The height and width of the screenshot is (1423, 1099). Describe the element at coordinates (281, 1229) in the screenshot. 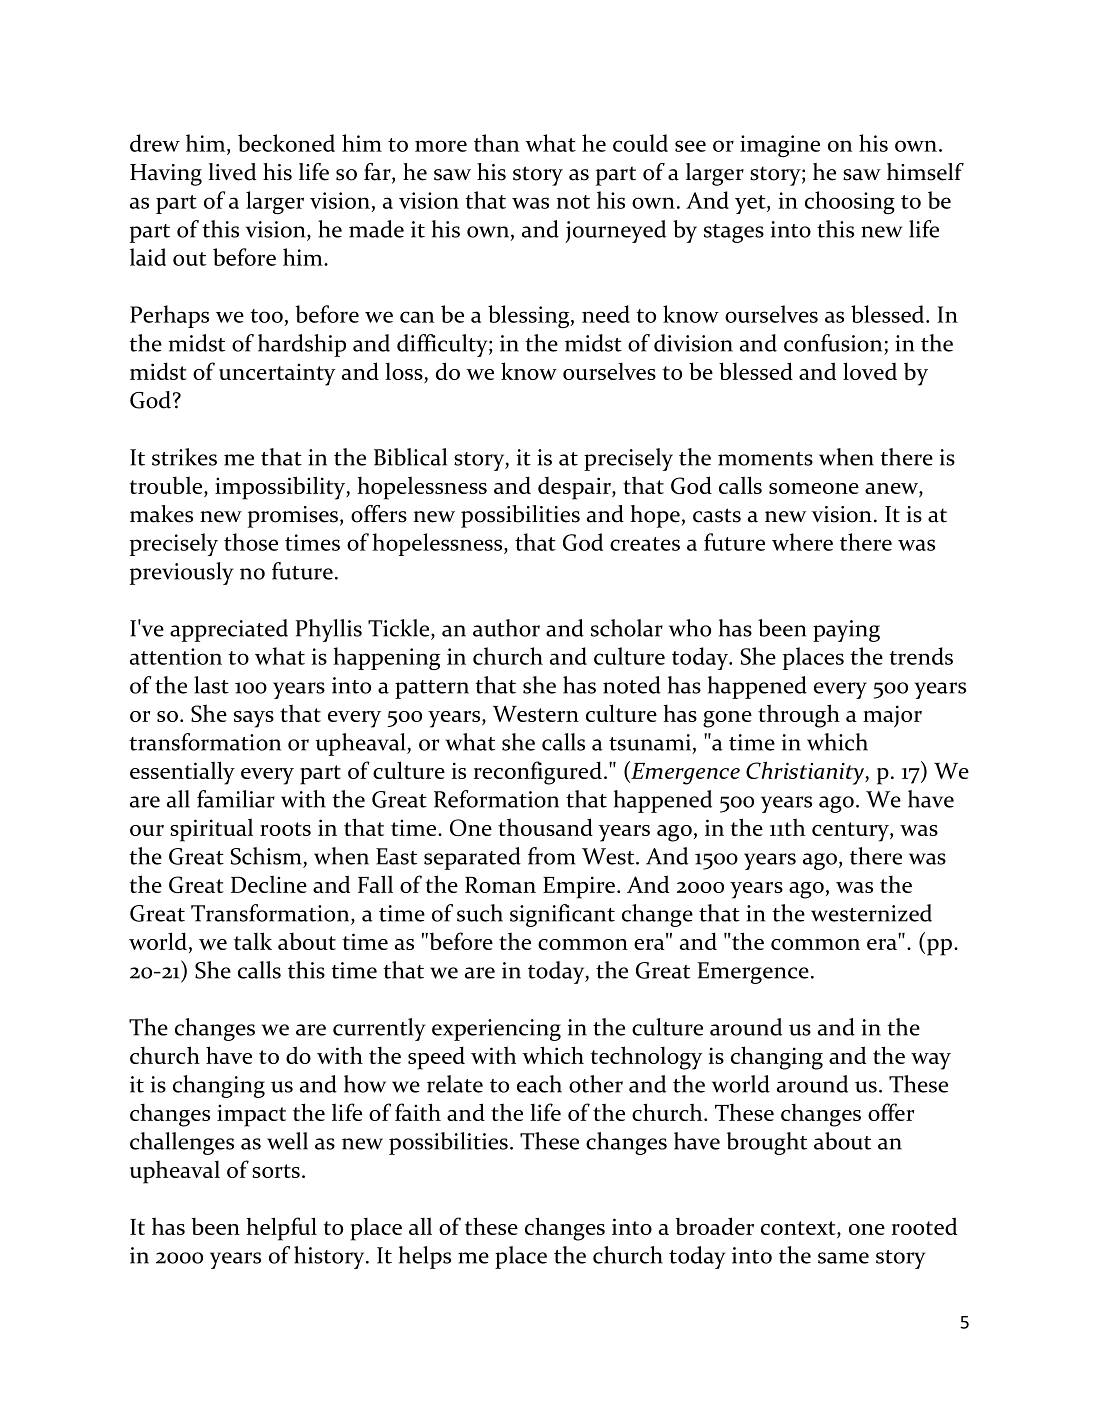

I see `helpful` at that location.
